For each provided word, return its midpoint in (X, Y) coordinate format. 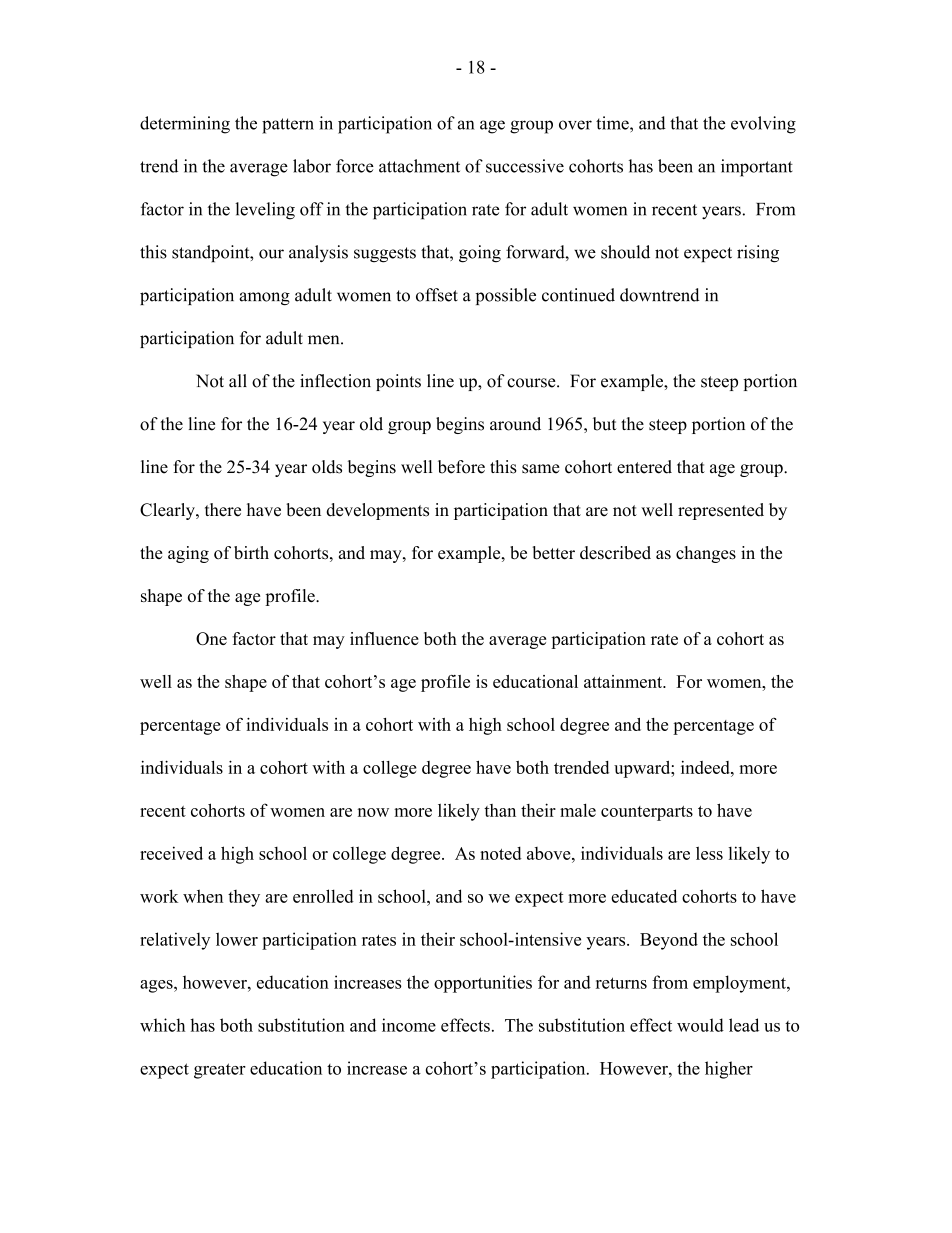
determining (185, 125)
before (461, 467)
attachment (419, 166)
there (223, 510)
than (500, 810)
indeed (706, 767)
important (757, 168)
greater (220, 1071)
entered (644, 467)
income (409, 1025)
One (211, 638)
